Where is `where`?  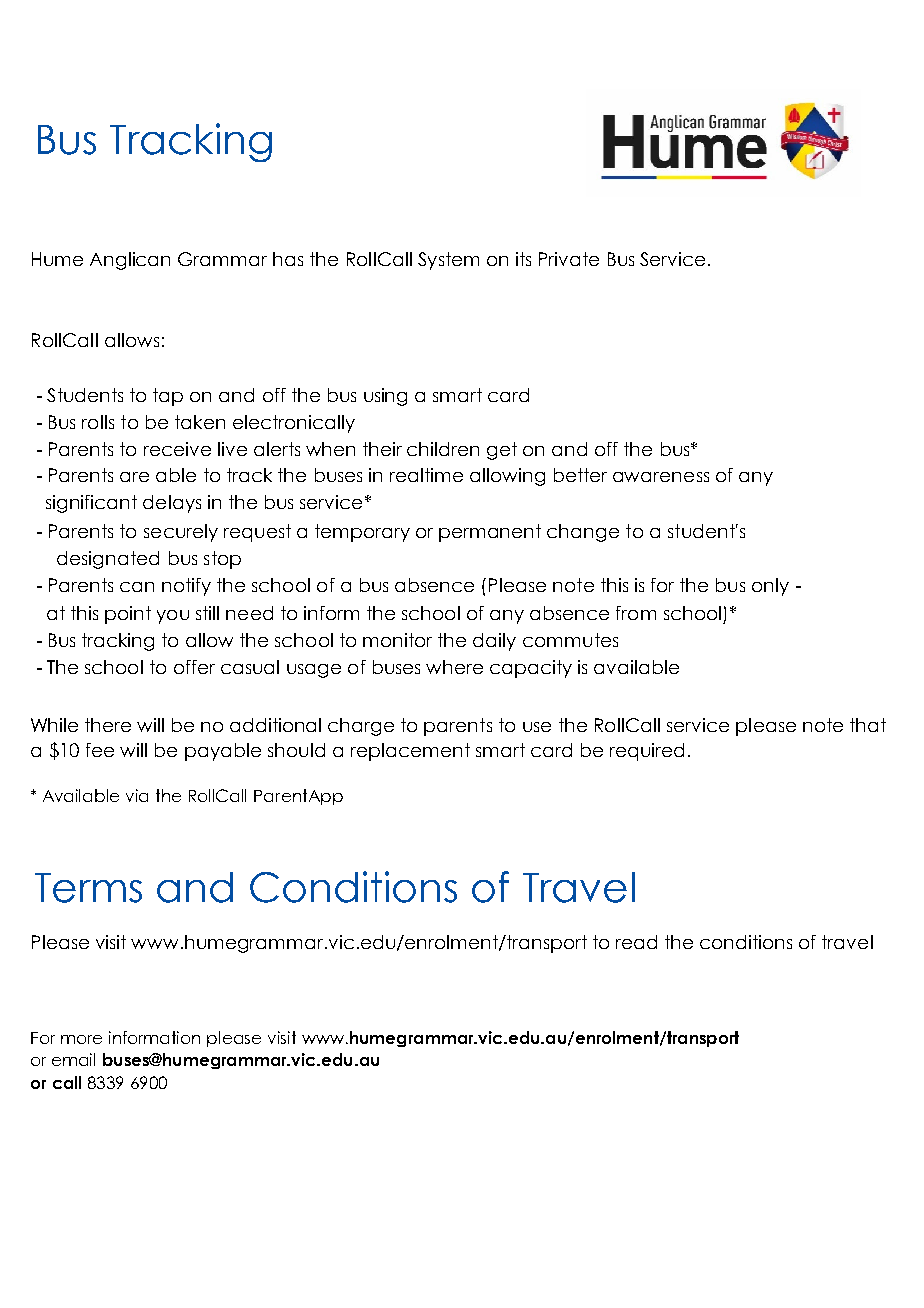
where is located at coordinates (454, 667).
